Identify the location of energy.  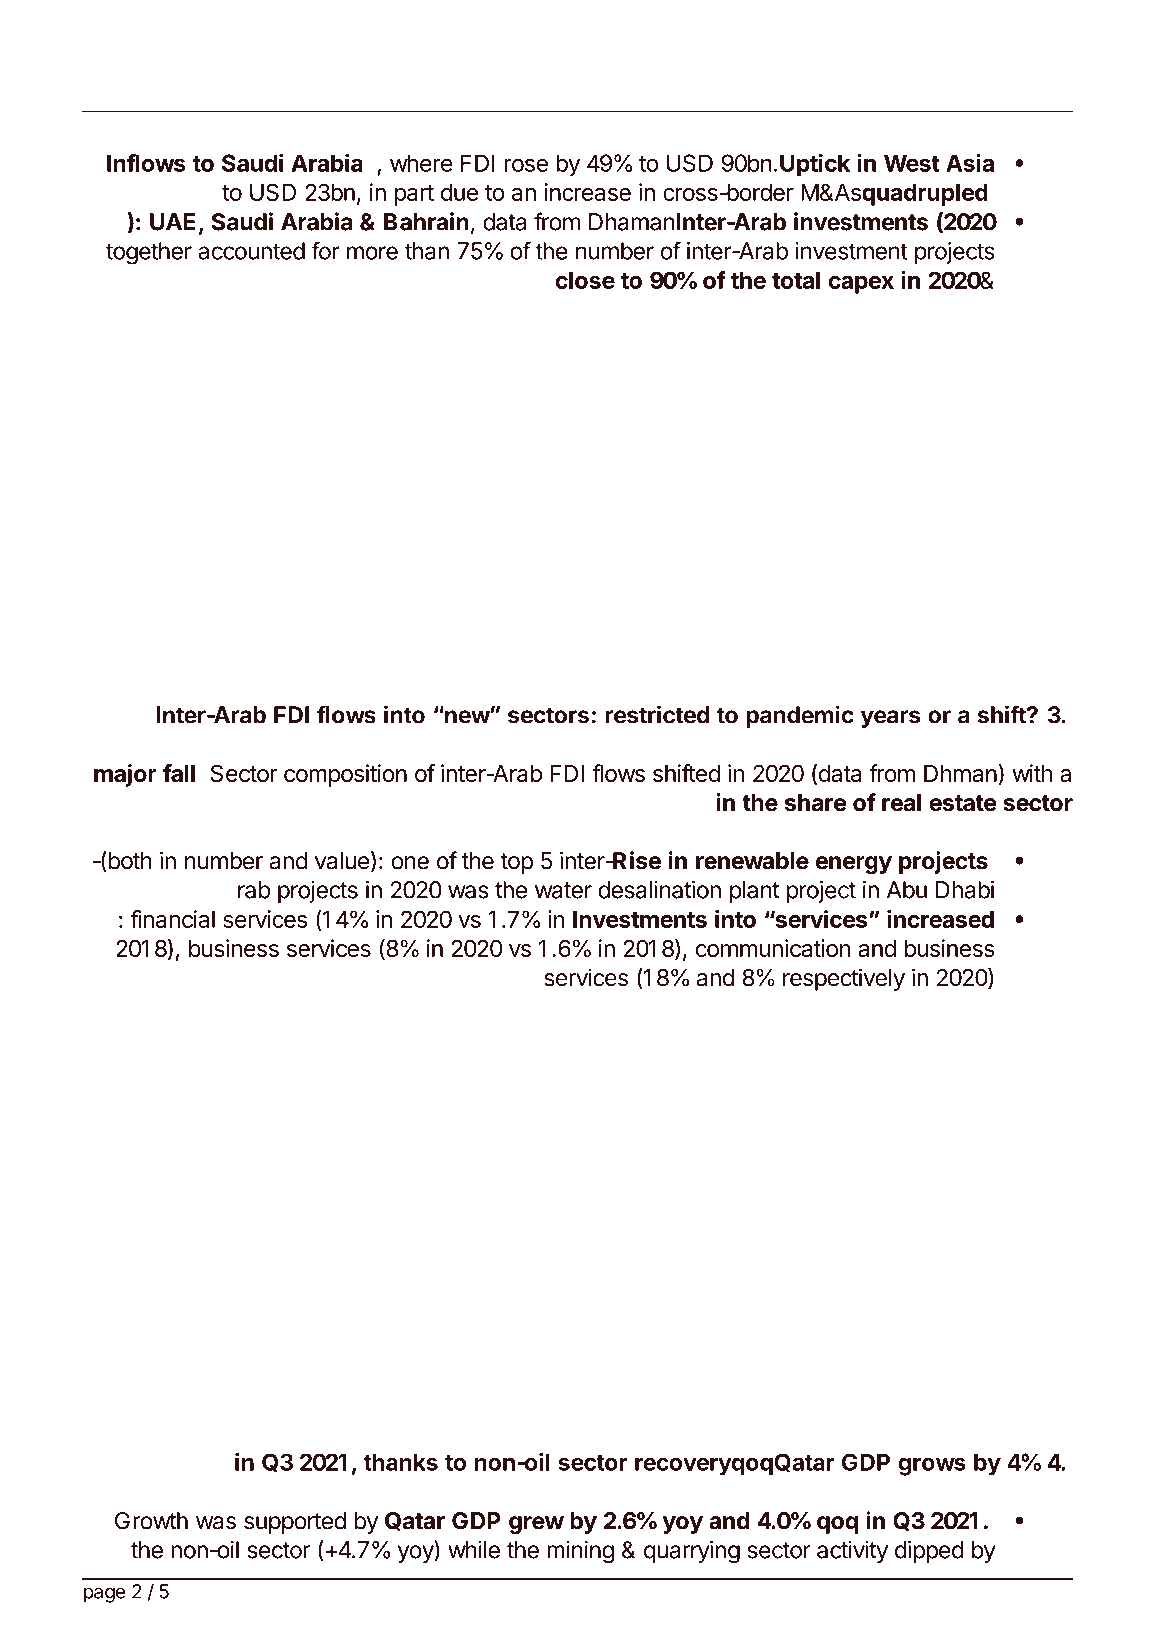
(854, 865).
